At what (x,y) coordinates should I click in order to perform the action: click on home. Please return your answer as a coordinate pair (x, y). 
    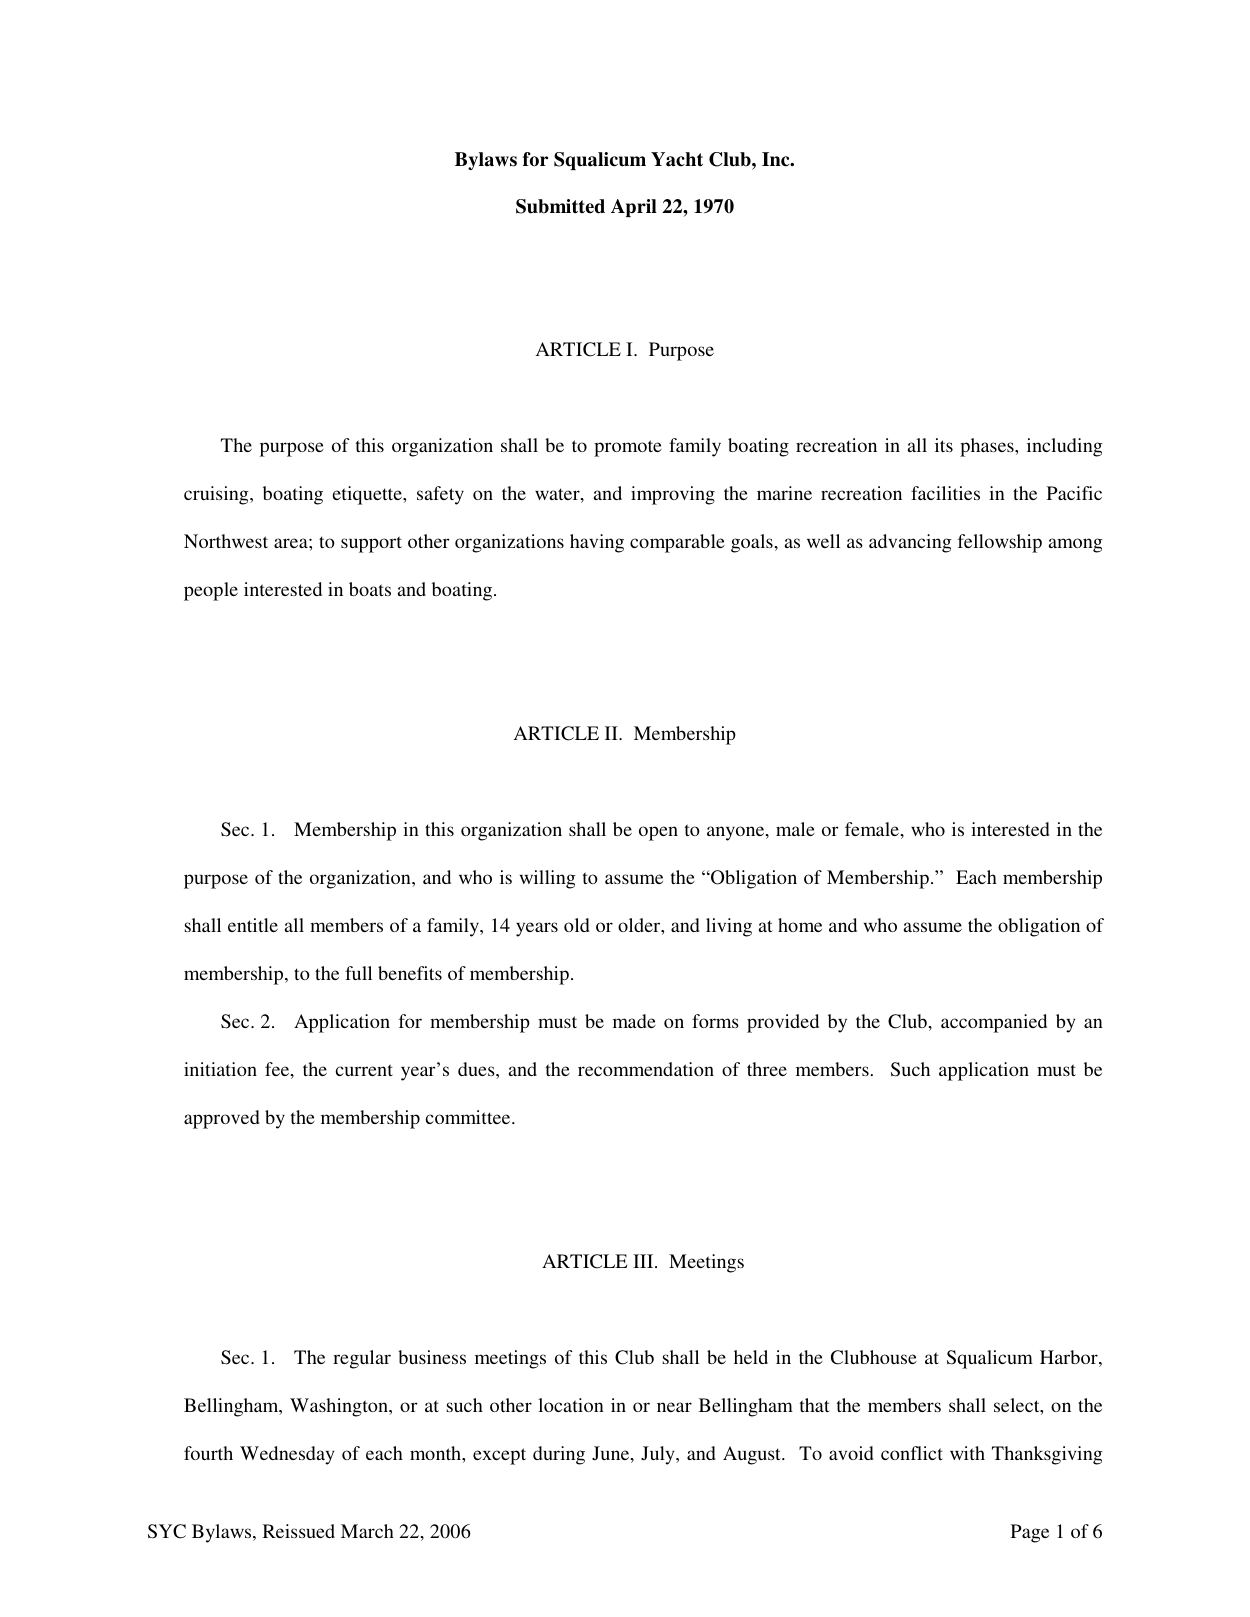
    Looking at the image, I should click on (800, 925).
